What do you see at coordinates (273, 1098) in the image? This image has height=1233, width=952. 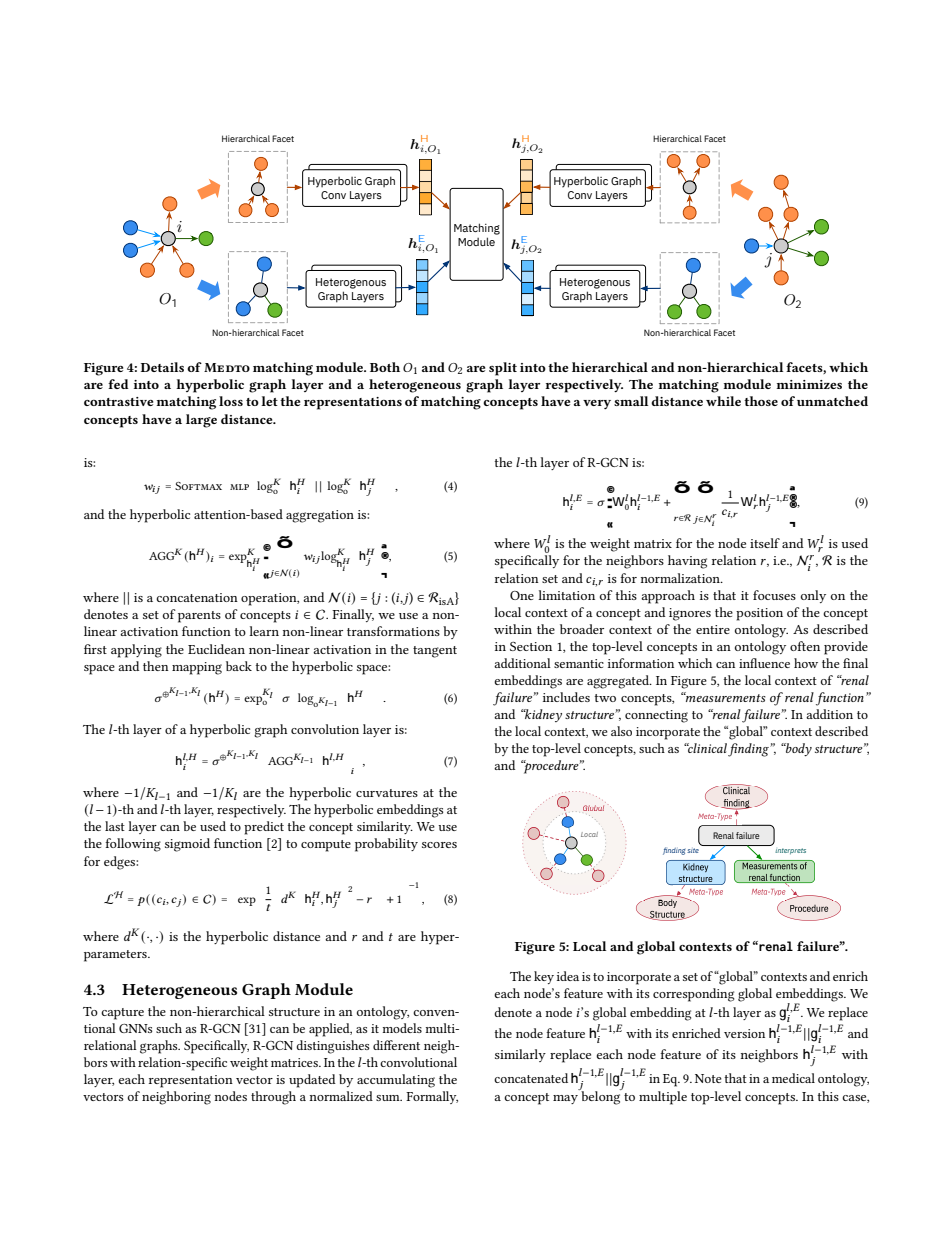 I see `through` at bounding box center [273, 1098].
